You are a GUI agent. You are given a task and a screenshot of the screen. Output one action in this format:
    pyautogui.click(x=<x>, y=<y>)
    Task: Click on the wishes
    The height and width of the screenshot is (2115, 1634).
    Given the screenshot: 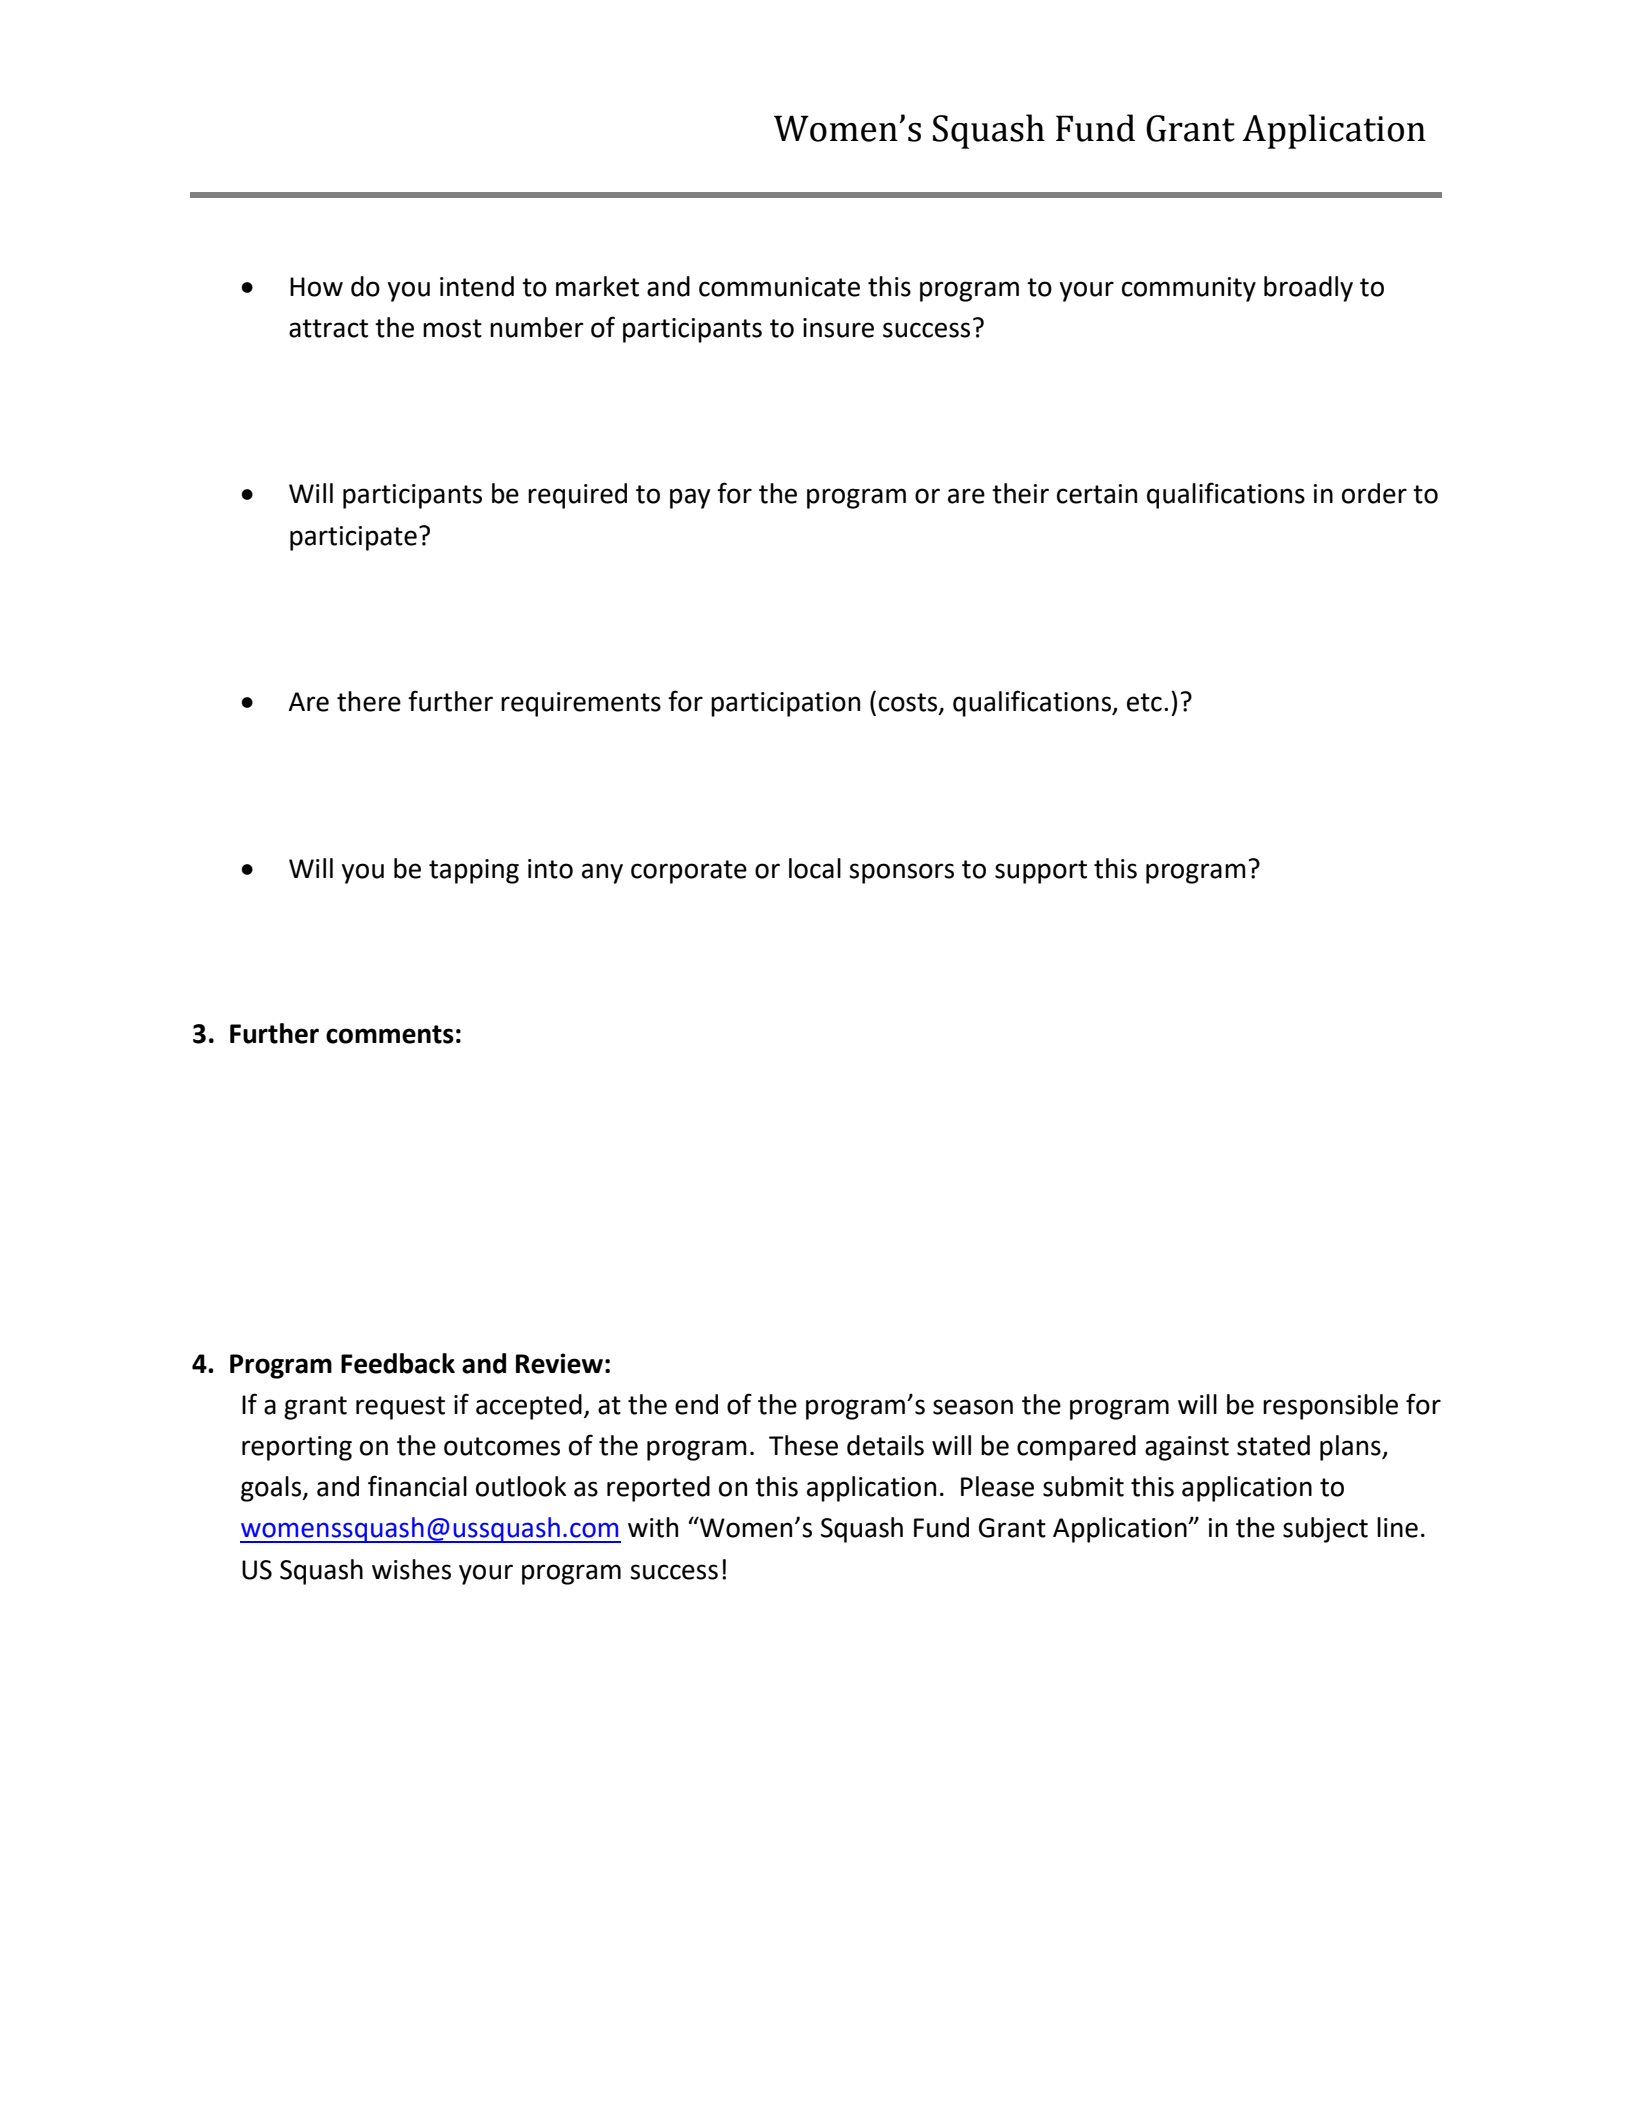 What is the action you would take?
    pyautogui.click(x=411, y=1569)
